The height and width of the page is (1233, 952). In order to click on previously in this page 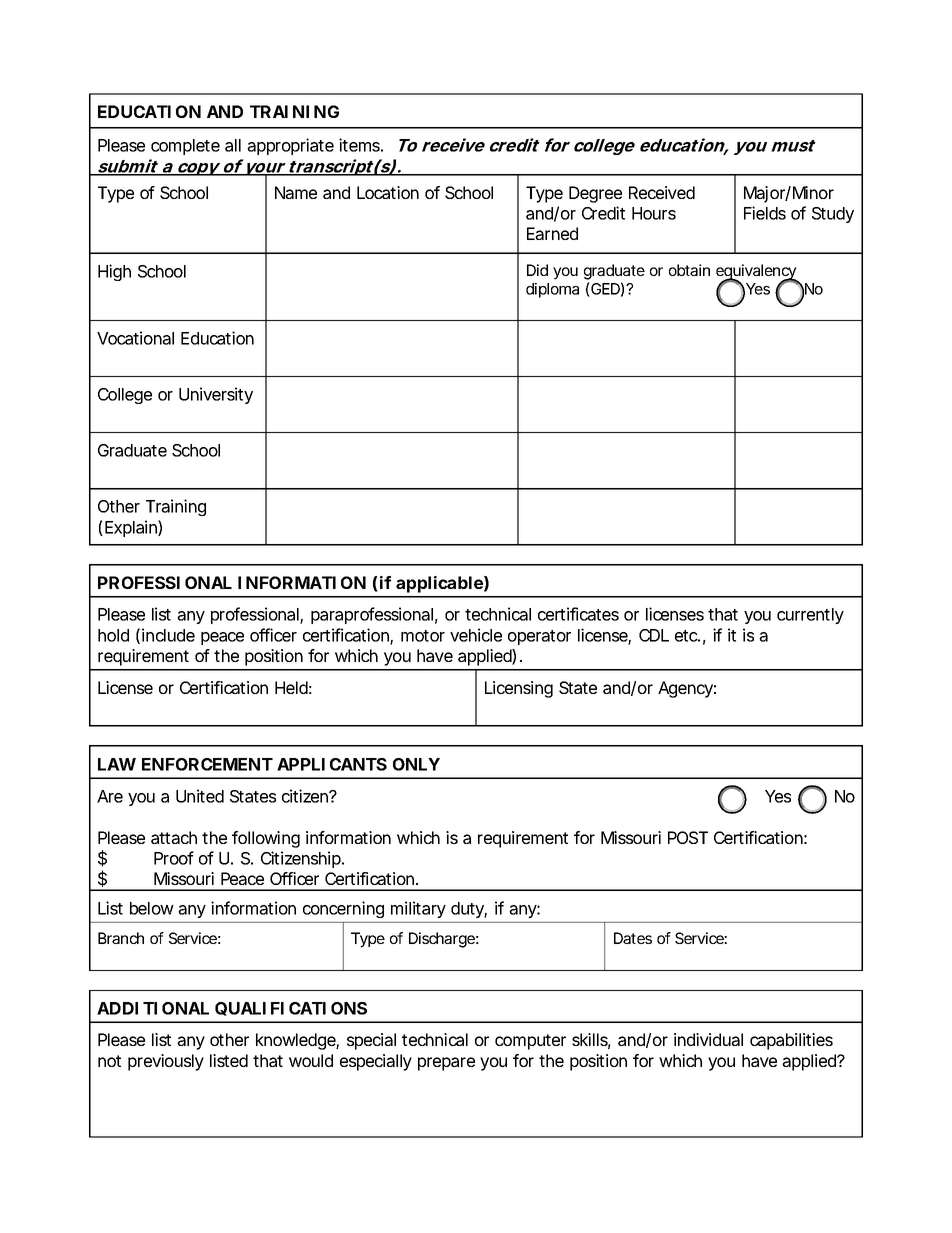, I will do `click(166, 1062)`.
